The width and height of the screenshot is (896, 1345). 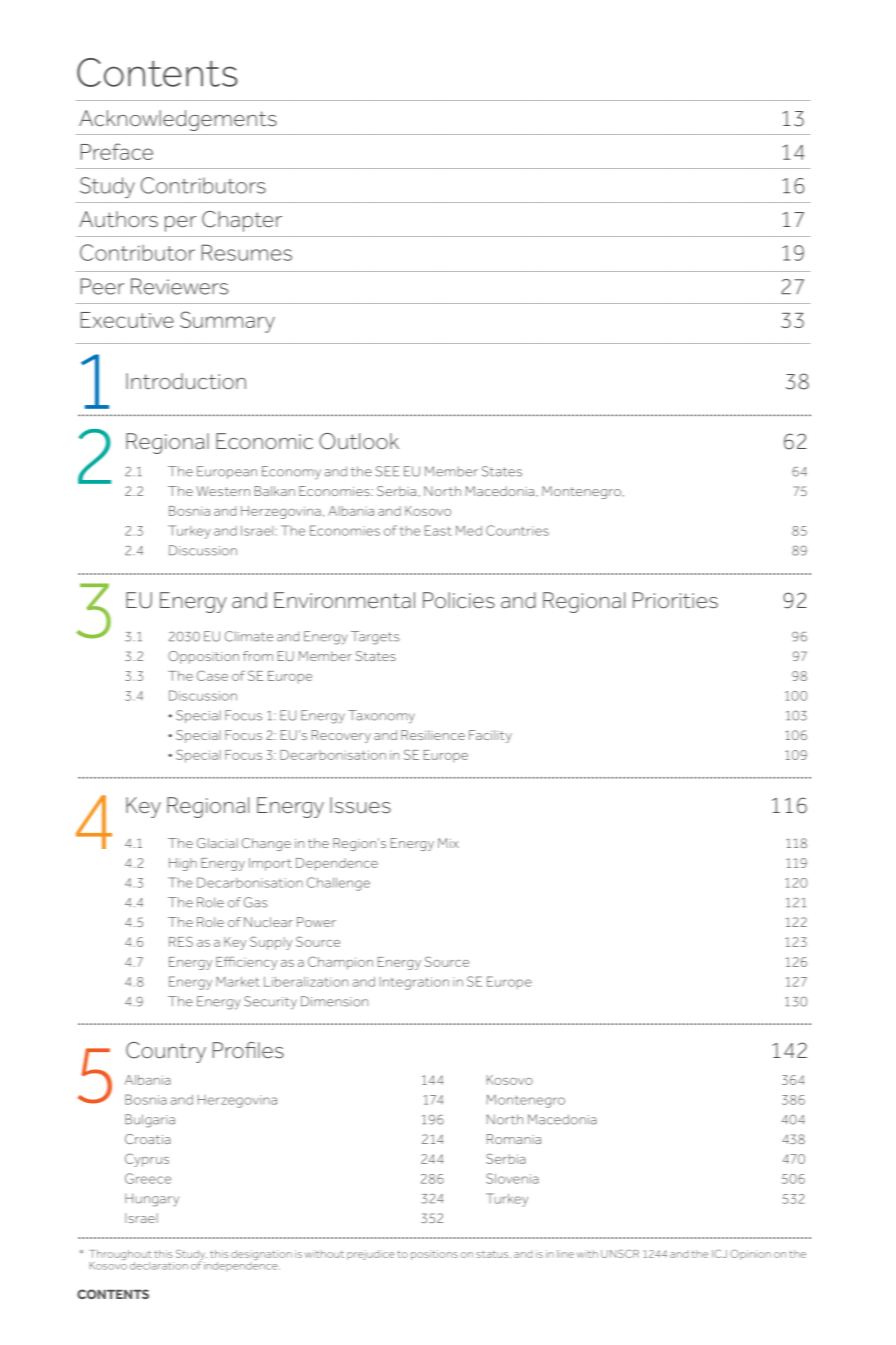 What do you see at coordinates (242, 221) in the screenshot?
I see `Chapter` at bounding box center [242, 221].
